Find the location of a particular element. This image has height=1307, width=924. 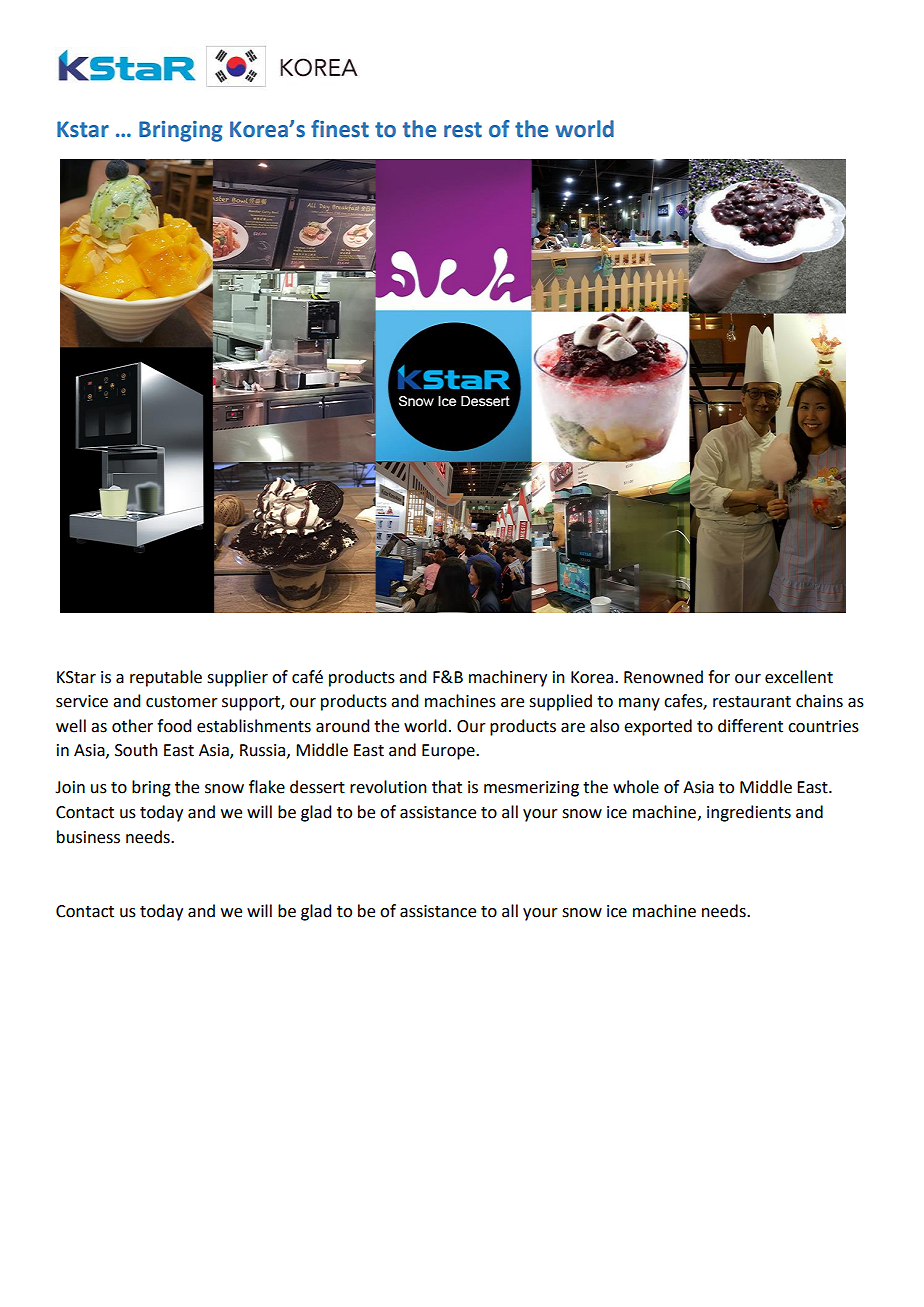

supplier is located at coordinates (237, 678).
